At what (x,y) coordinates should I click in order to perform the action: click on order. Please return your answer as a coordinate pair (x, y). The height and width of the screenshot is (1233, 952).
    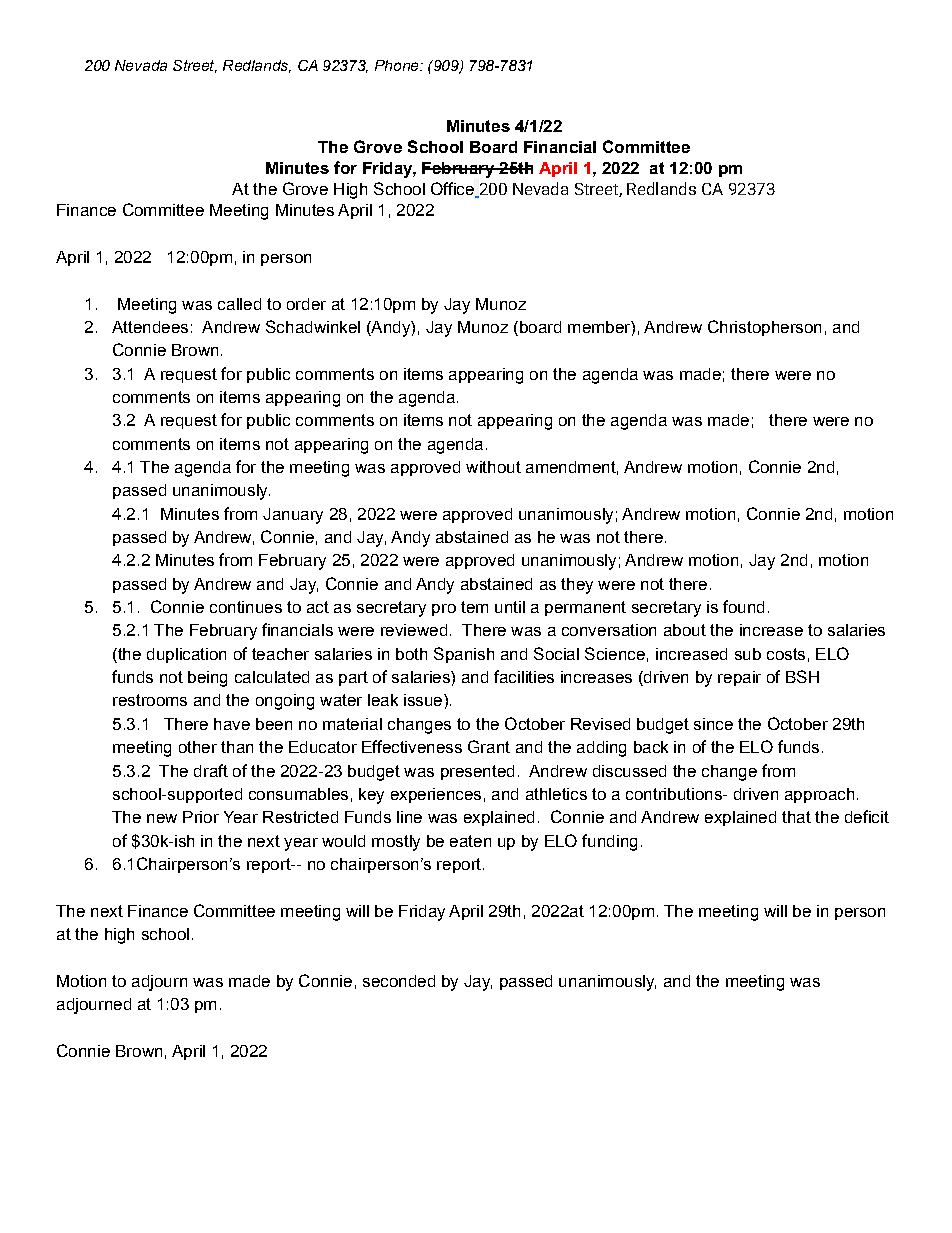
    Looking at the image, I should click on (306, 304).
